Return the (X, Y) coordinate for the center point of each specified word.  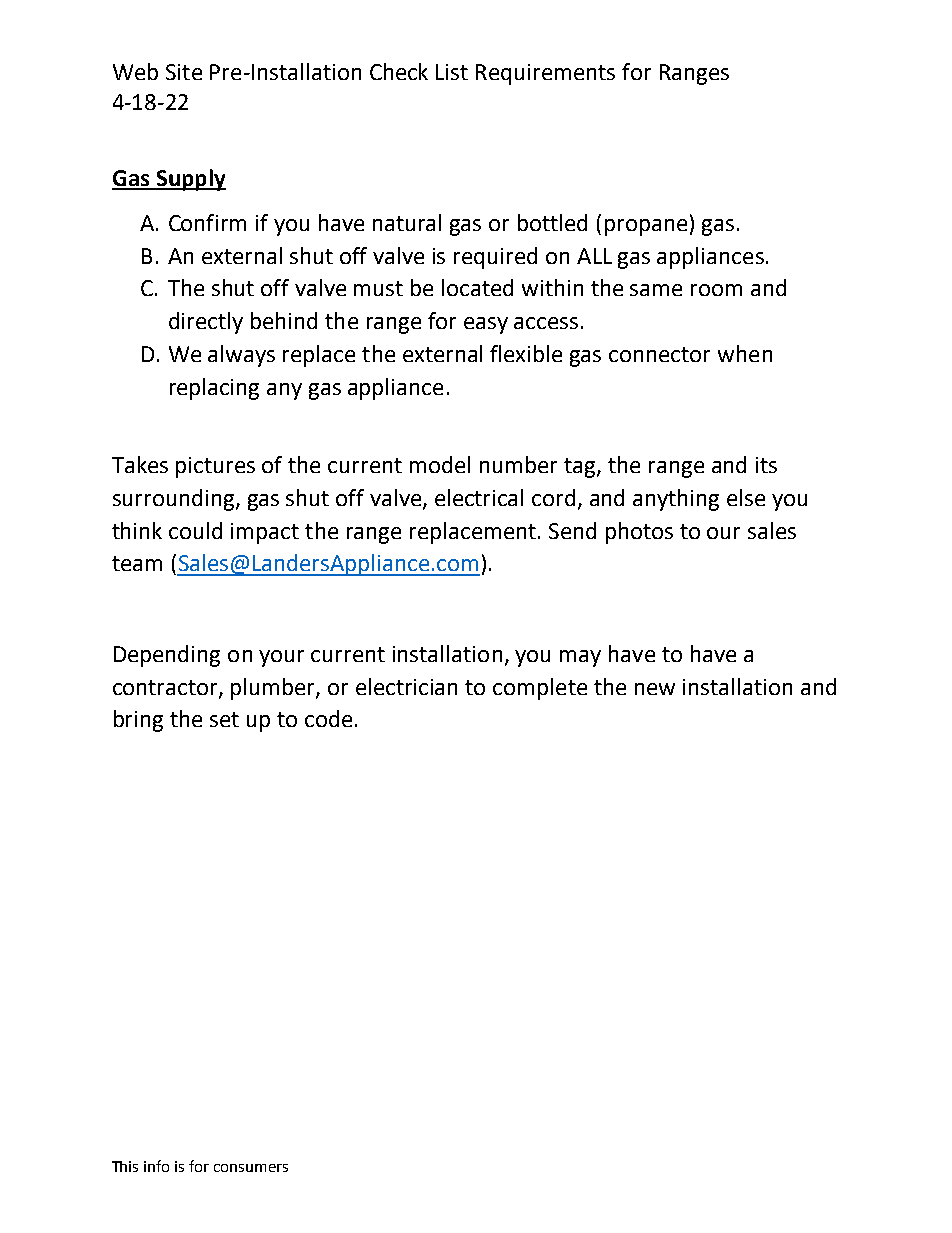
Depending (167, 656)
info (156, 1166)
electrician (406, 686)
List (452, 72)
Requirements (545, 74)
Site (184, 72)
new (655, 689)
